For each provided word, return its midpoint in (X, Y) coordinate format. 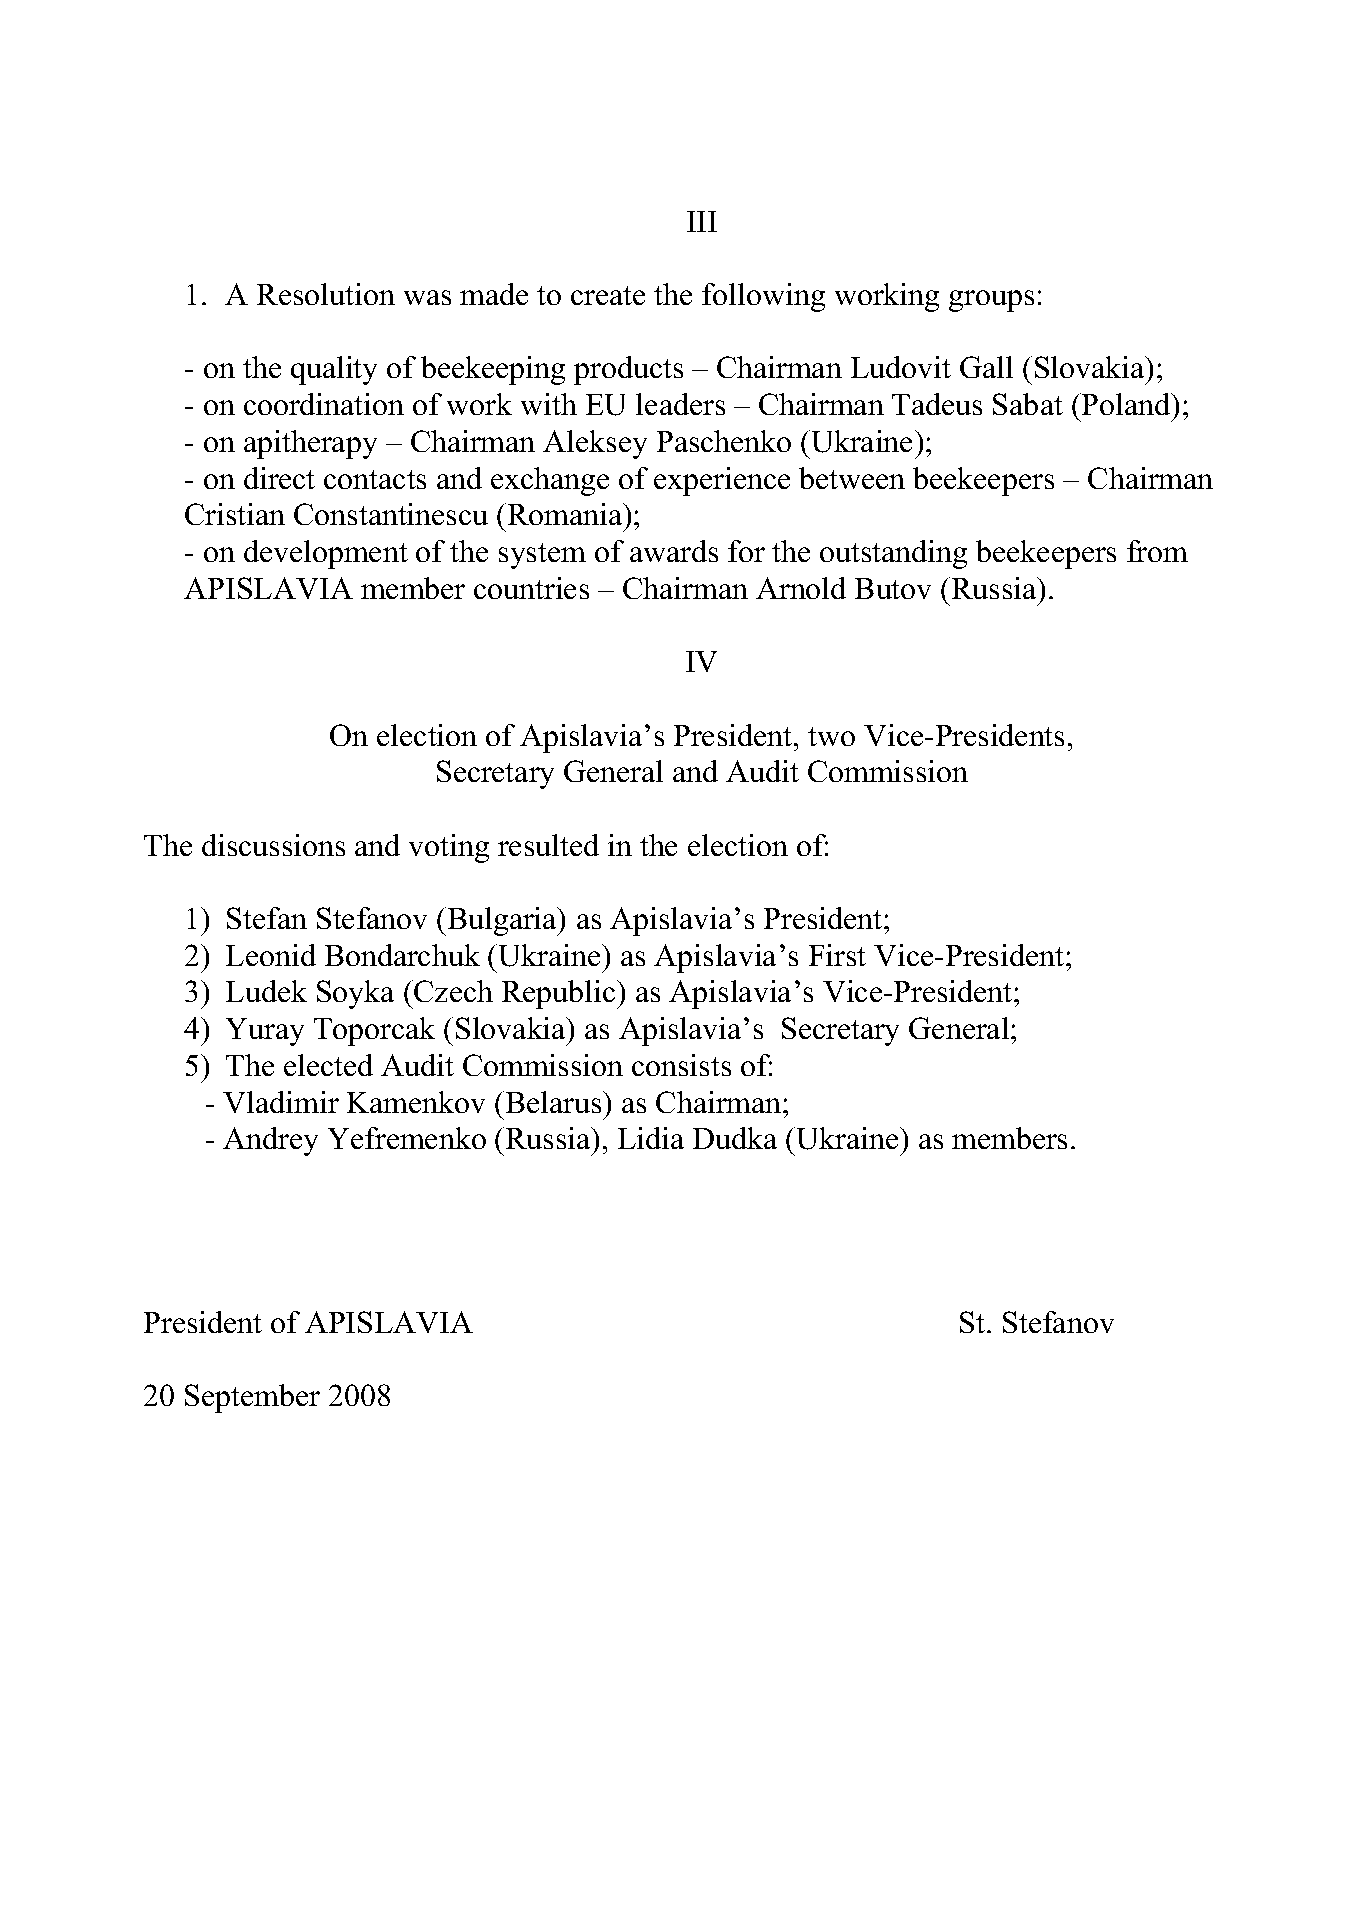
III (702, 221)
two (831, 736)
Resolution (326, 294)
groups (991, 301)
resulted (548, 845)
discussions (273, 845)
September (252, 1398)
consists (681, 1065)
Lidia (651, 1138)
